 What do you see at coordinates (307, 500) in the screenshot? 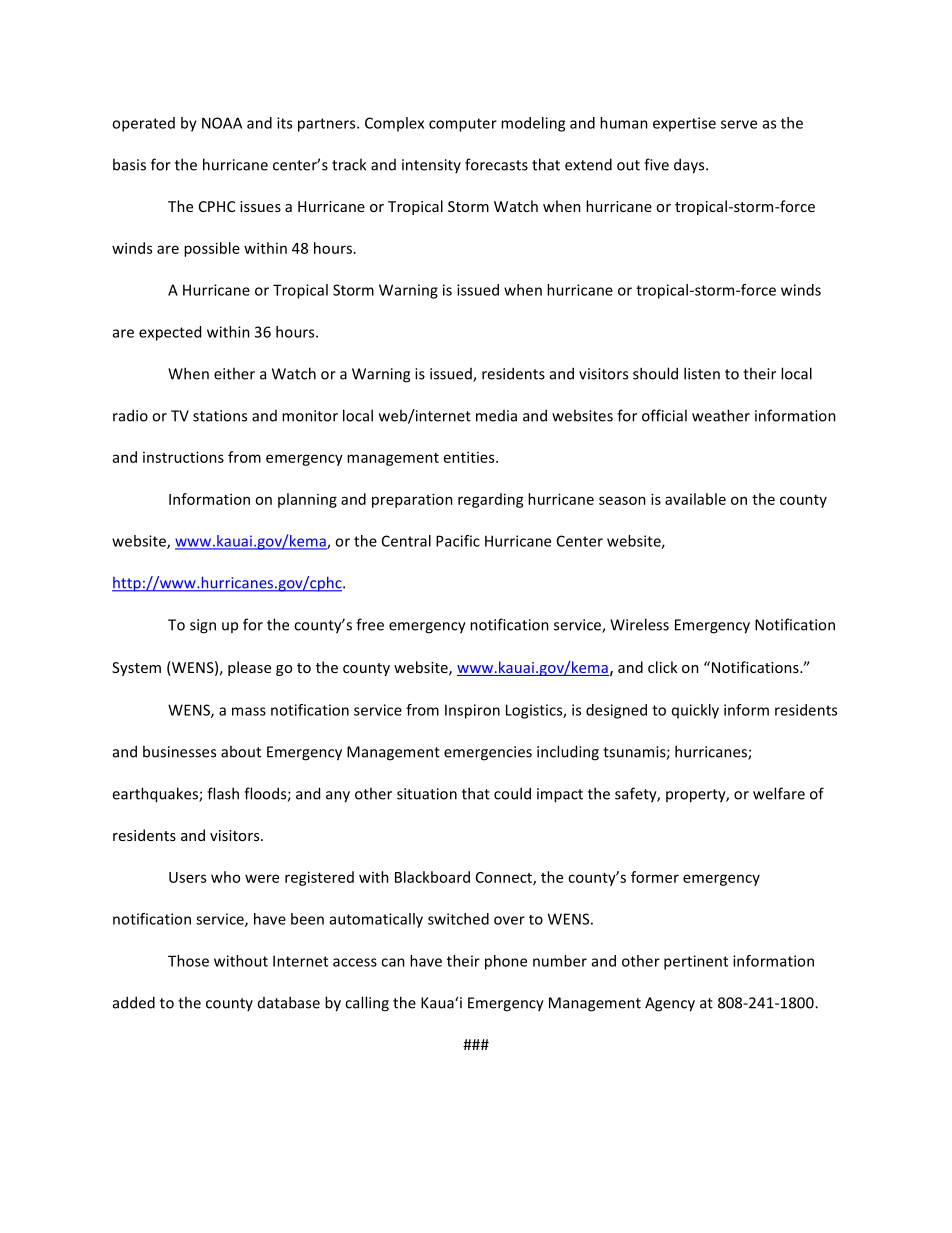
I see `planning` at bounding box center [307, 500].
